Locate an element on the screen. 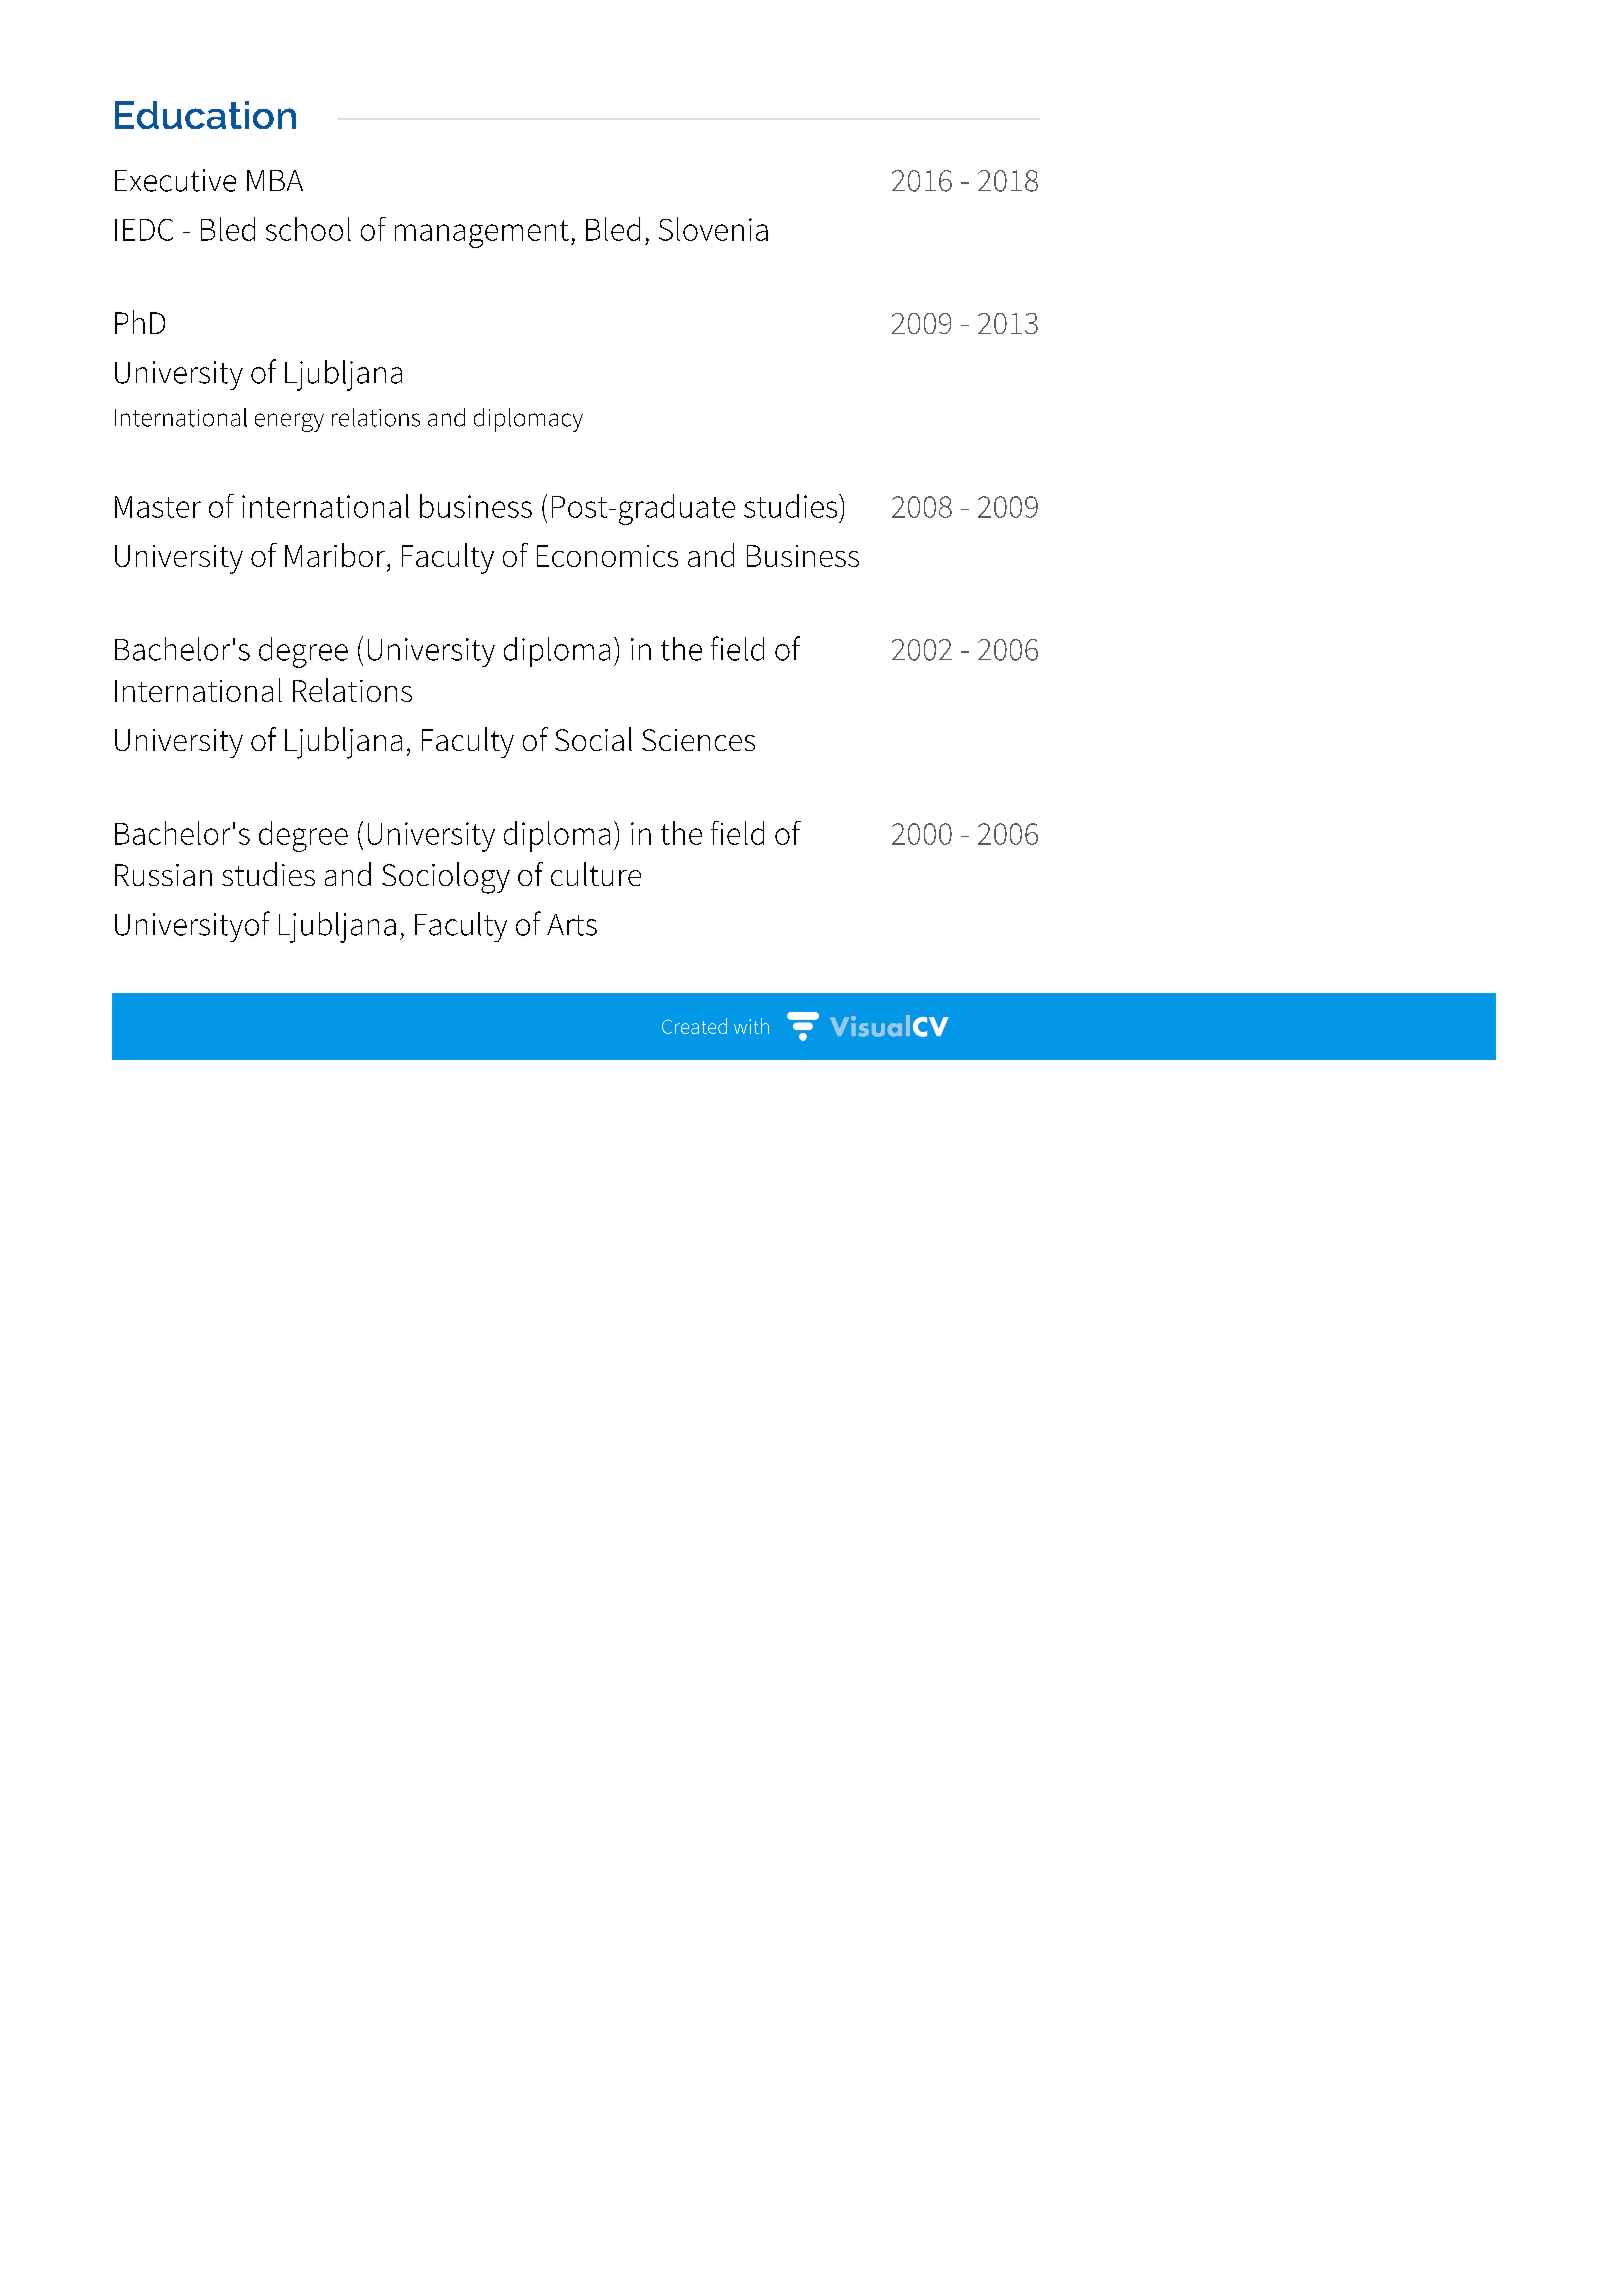 This screenshot has width=1608, height=2275. energy is located at coordinates (289, 422).
